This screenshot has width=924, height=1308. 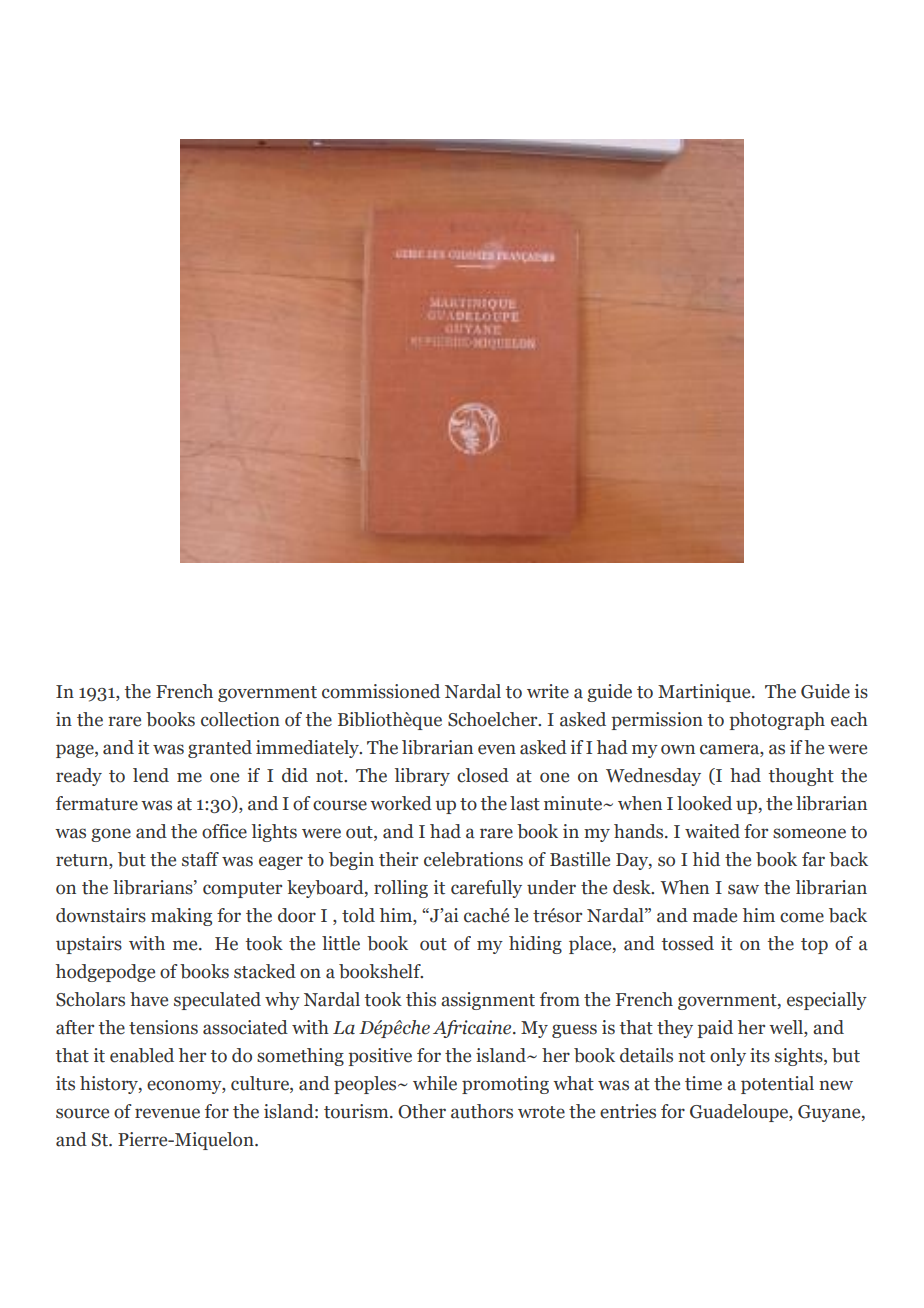 I want to click on top, so click(x=814, y=946).
